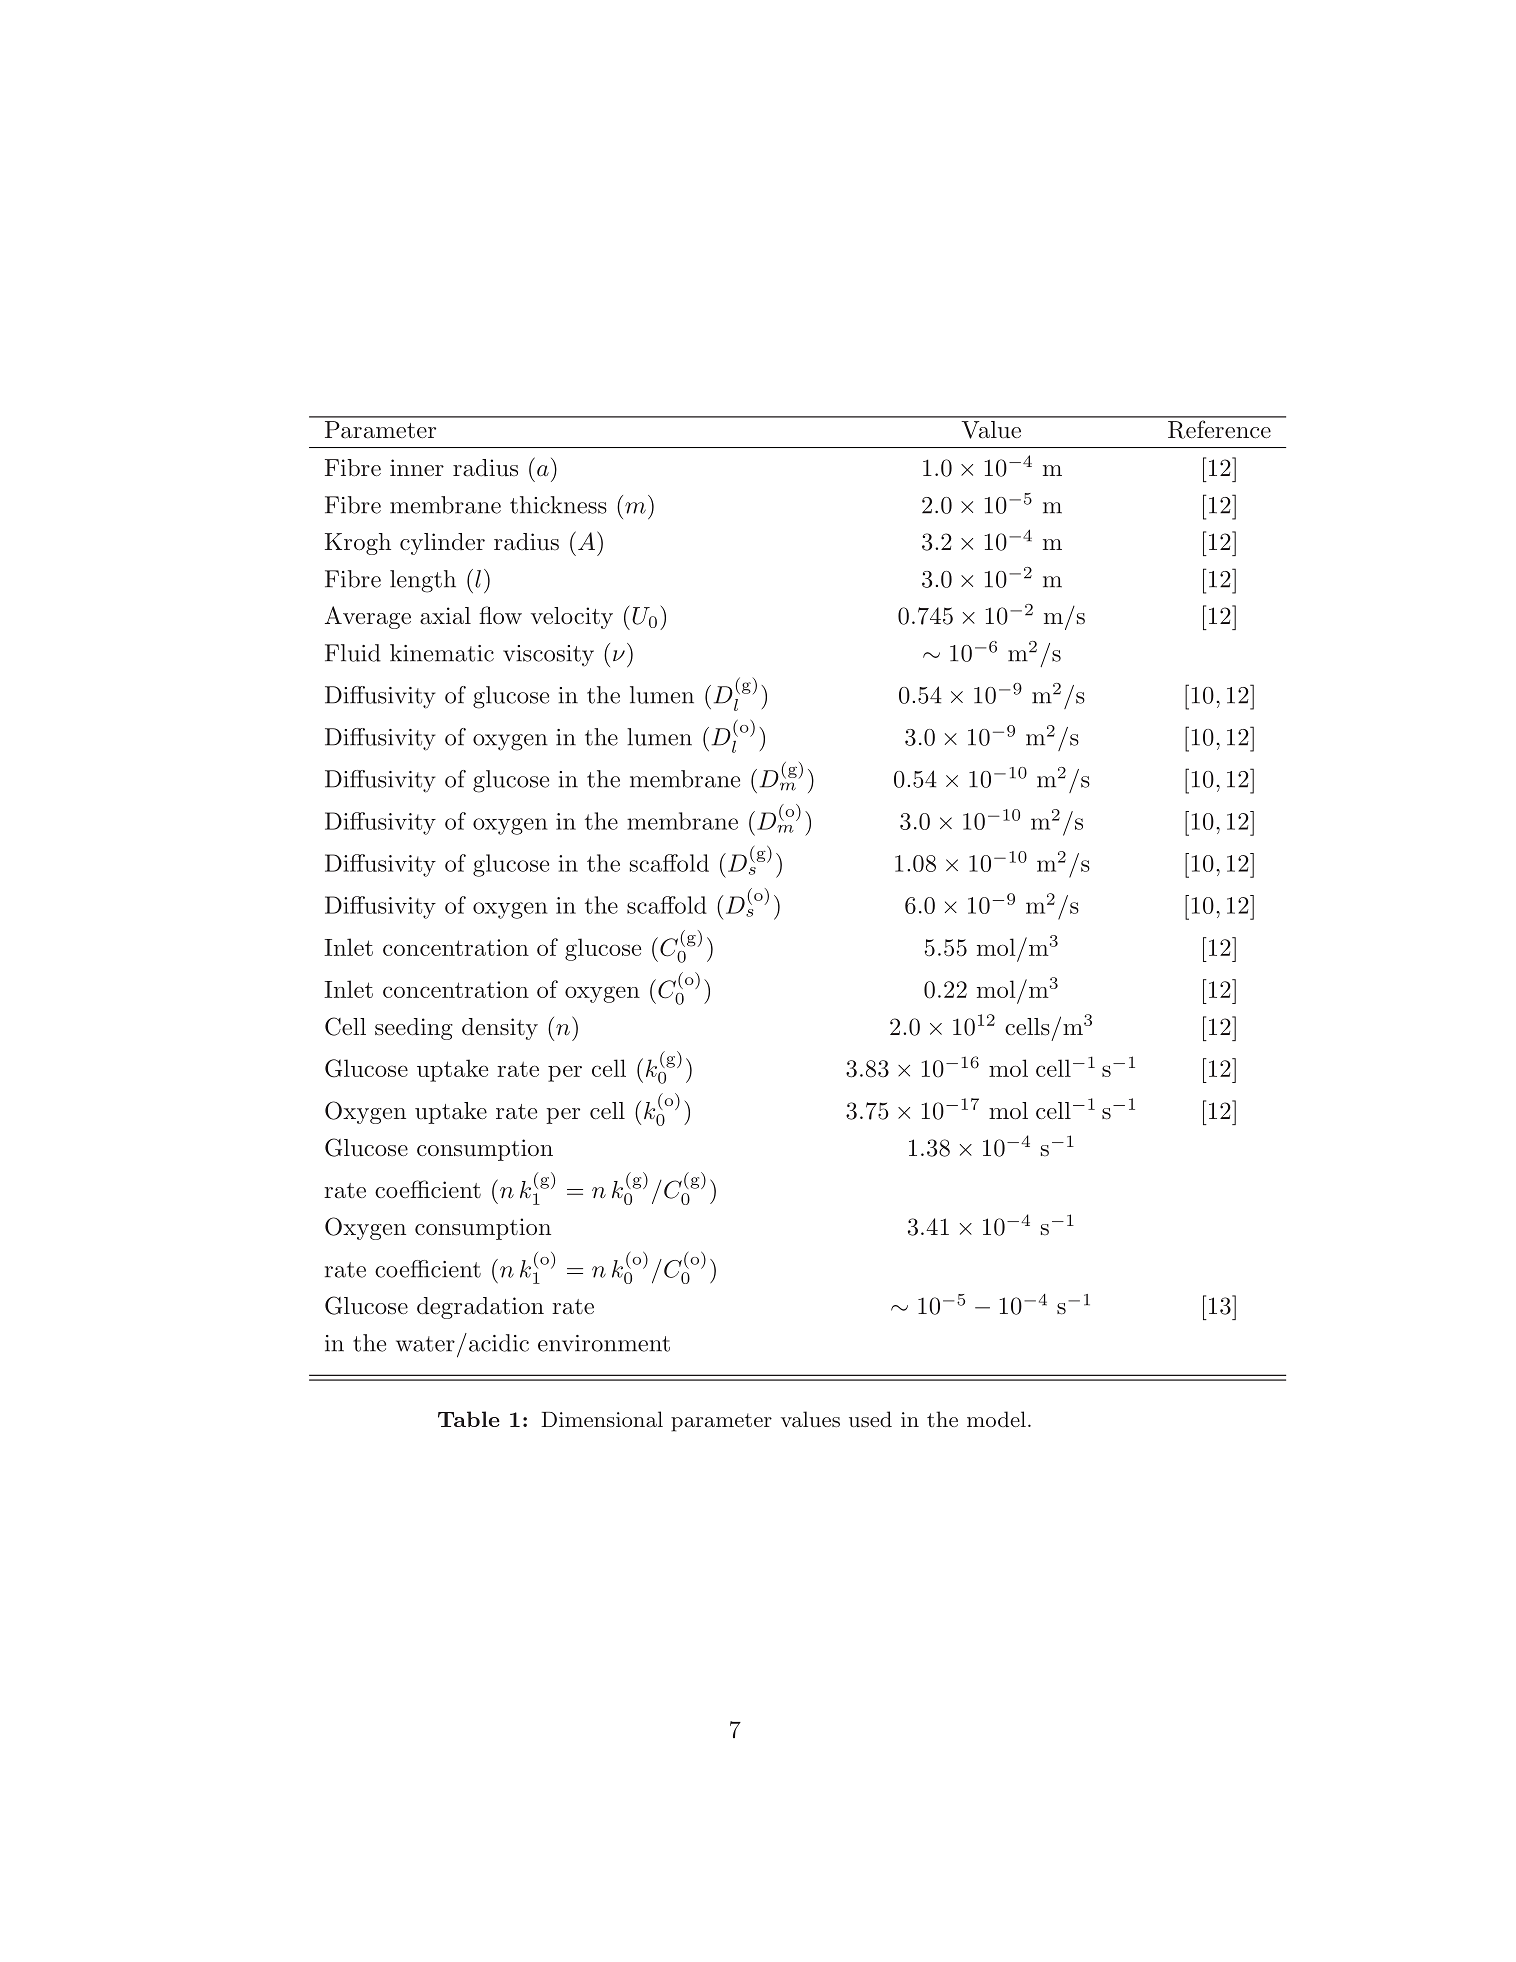  Describe the element at coordinates (548, 656) in the document. I see `viscosity` at that location.
